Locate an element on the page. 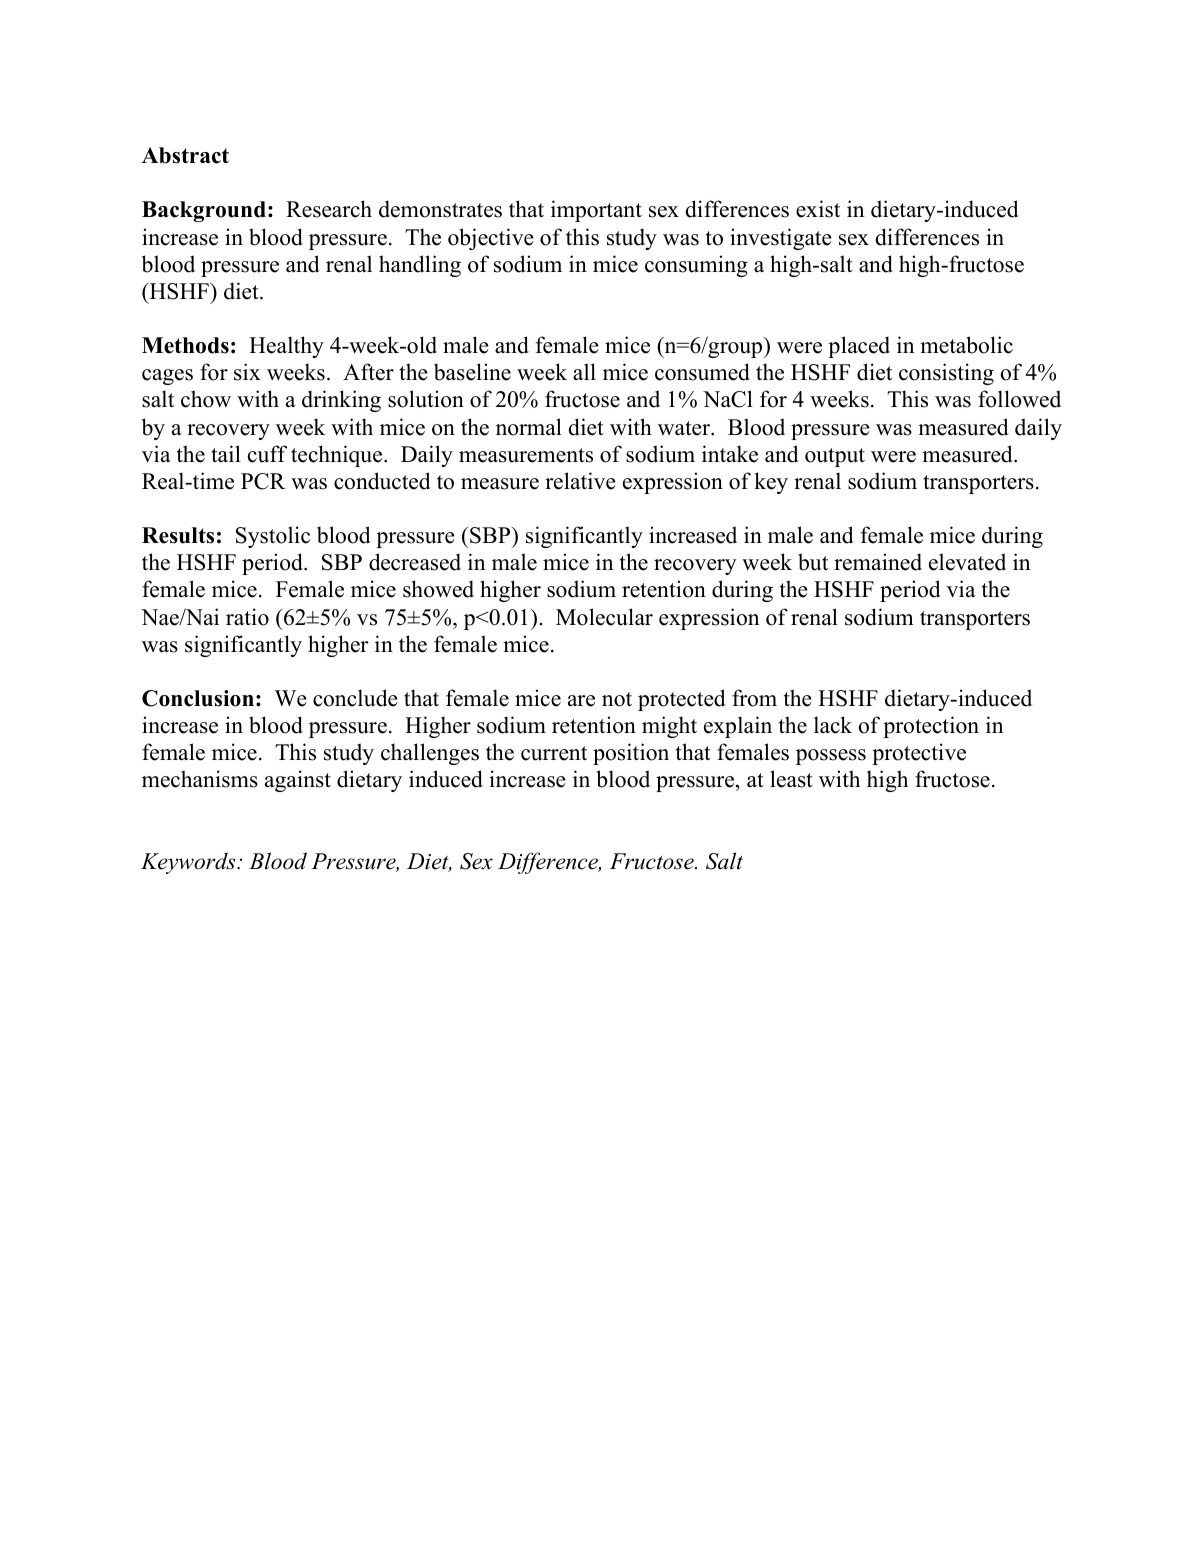  consumed is located at coordinates (702, 372).
